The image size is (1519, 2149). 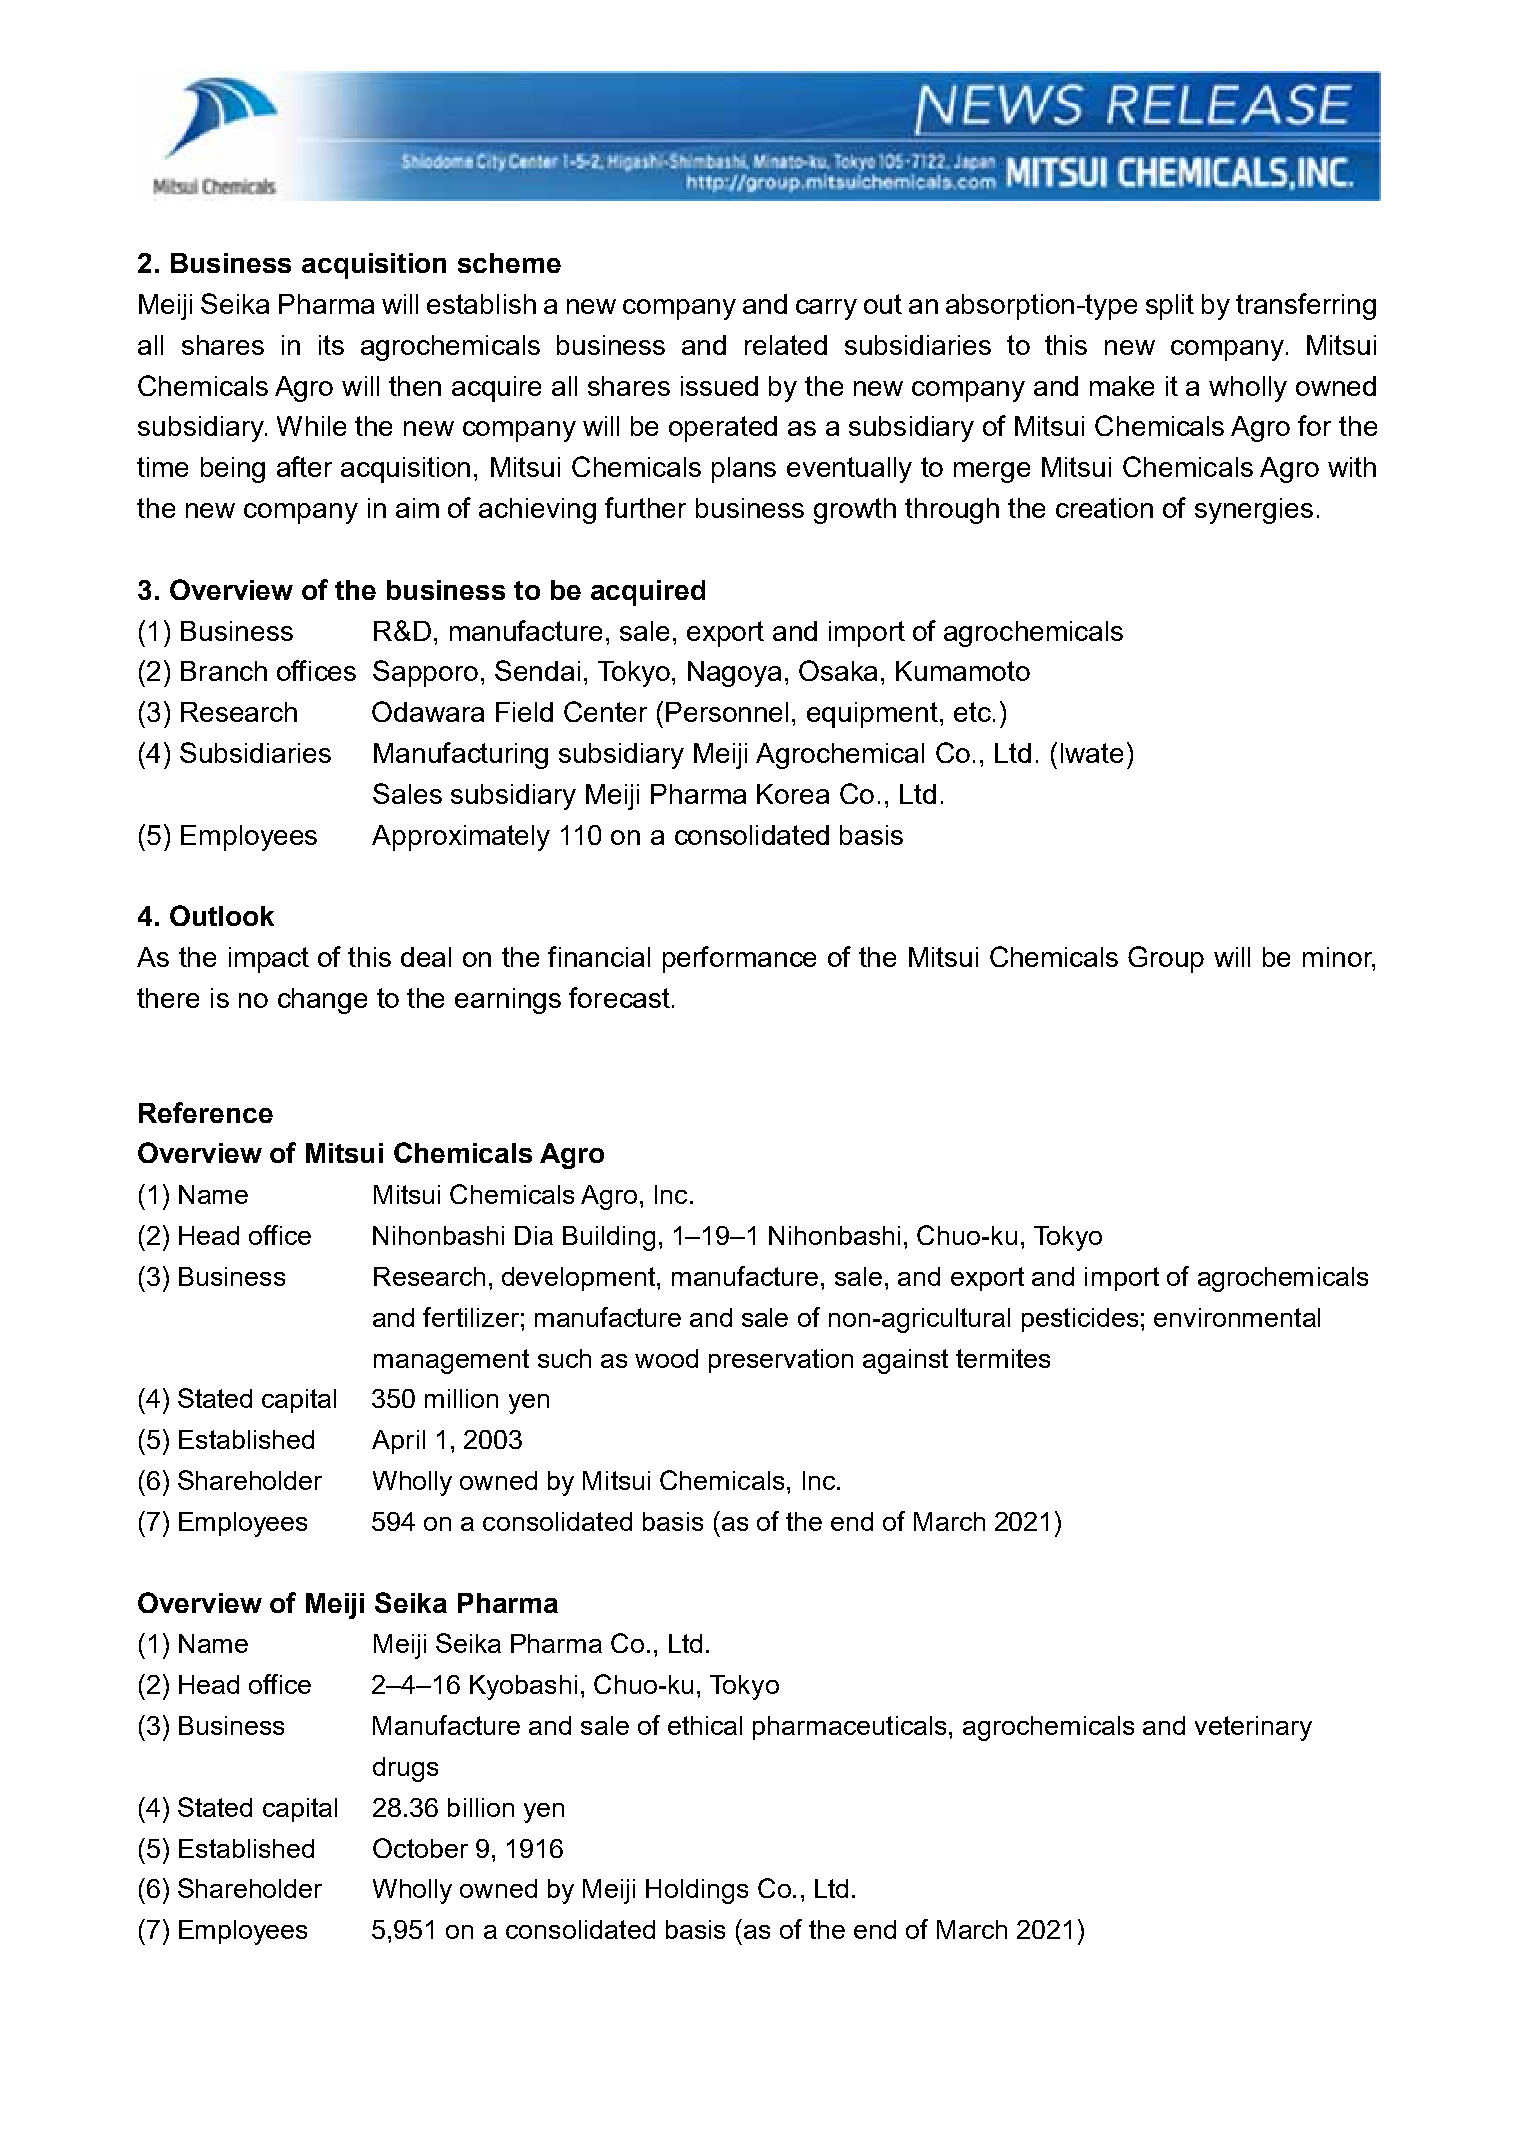 I want to click on related, so click(x=786, y=345).
